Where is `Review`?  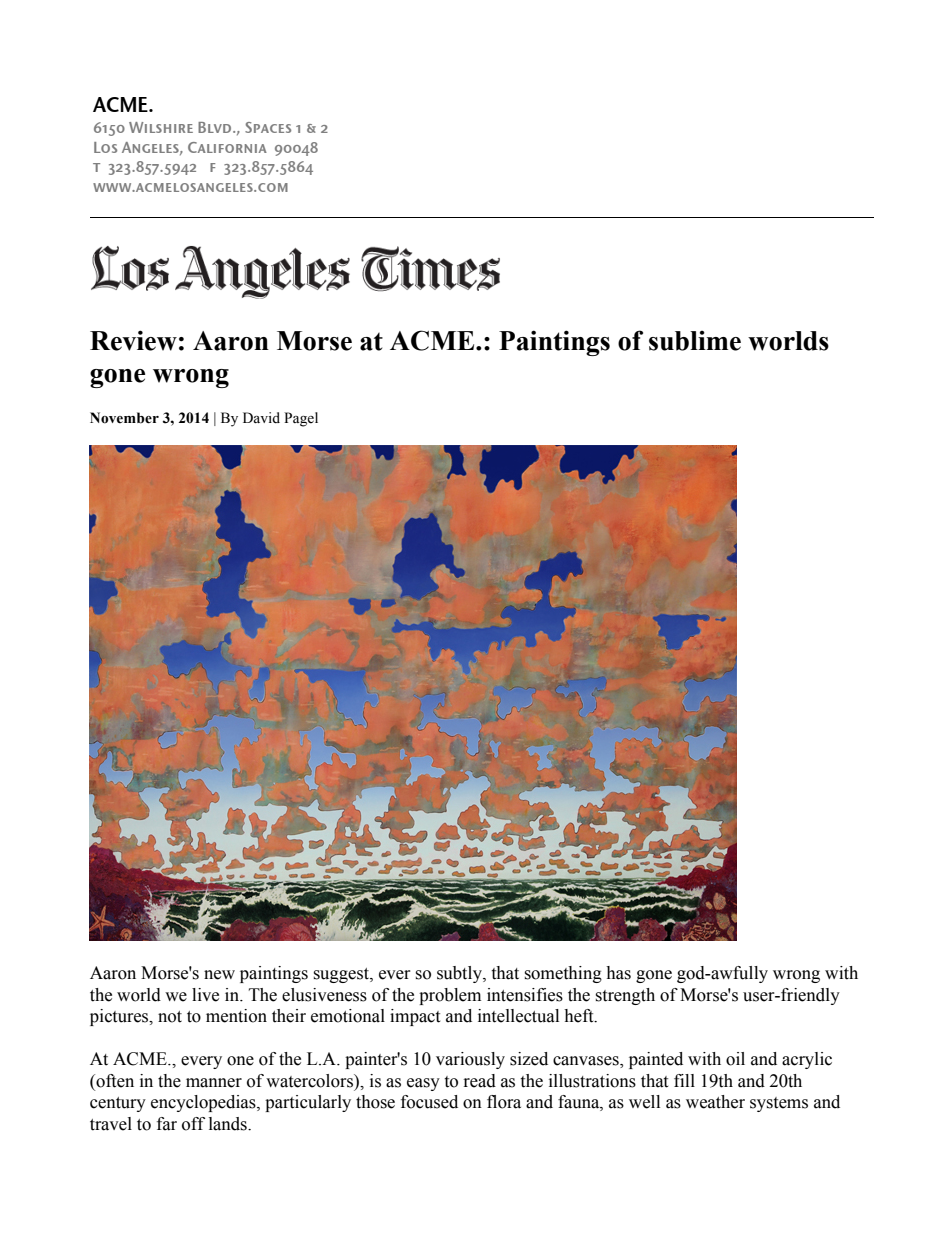
Review is located at coordinates (133, 340).
